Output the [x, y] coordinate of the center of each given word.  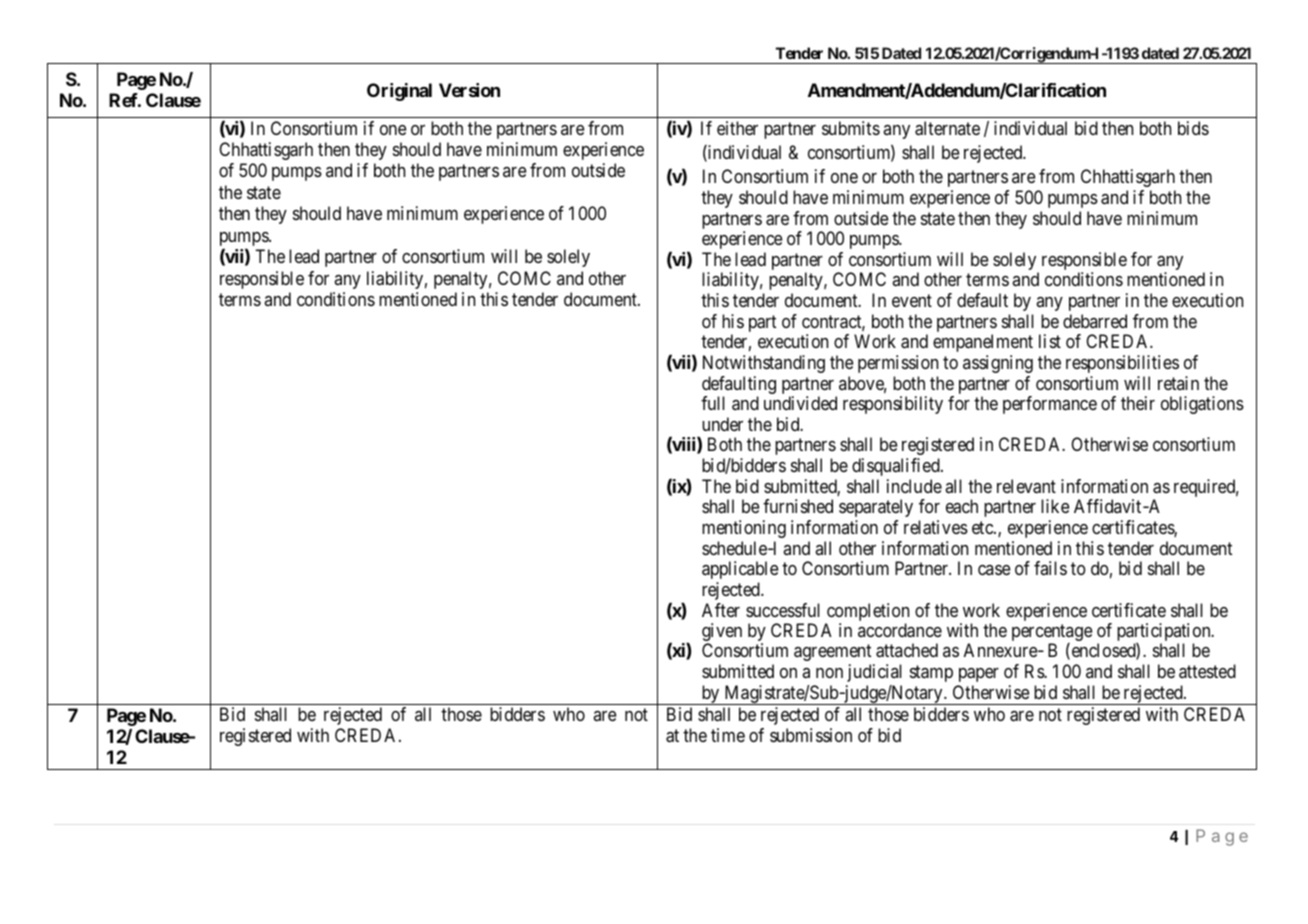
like [1055, 506]
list [1050, 341]
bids [1193, 128]
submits [851, 128]
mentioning [744, 529]
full [713, 403]
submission [811, 735]
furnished [798, 506]
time [728, 735]
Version [469, 90]
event [912, 300]
